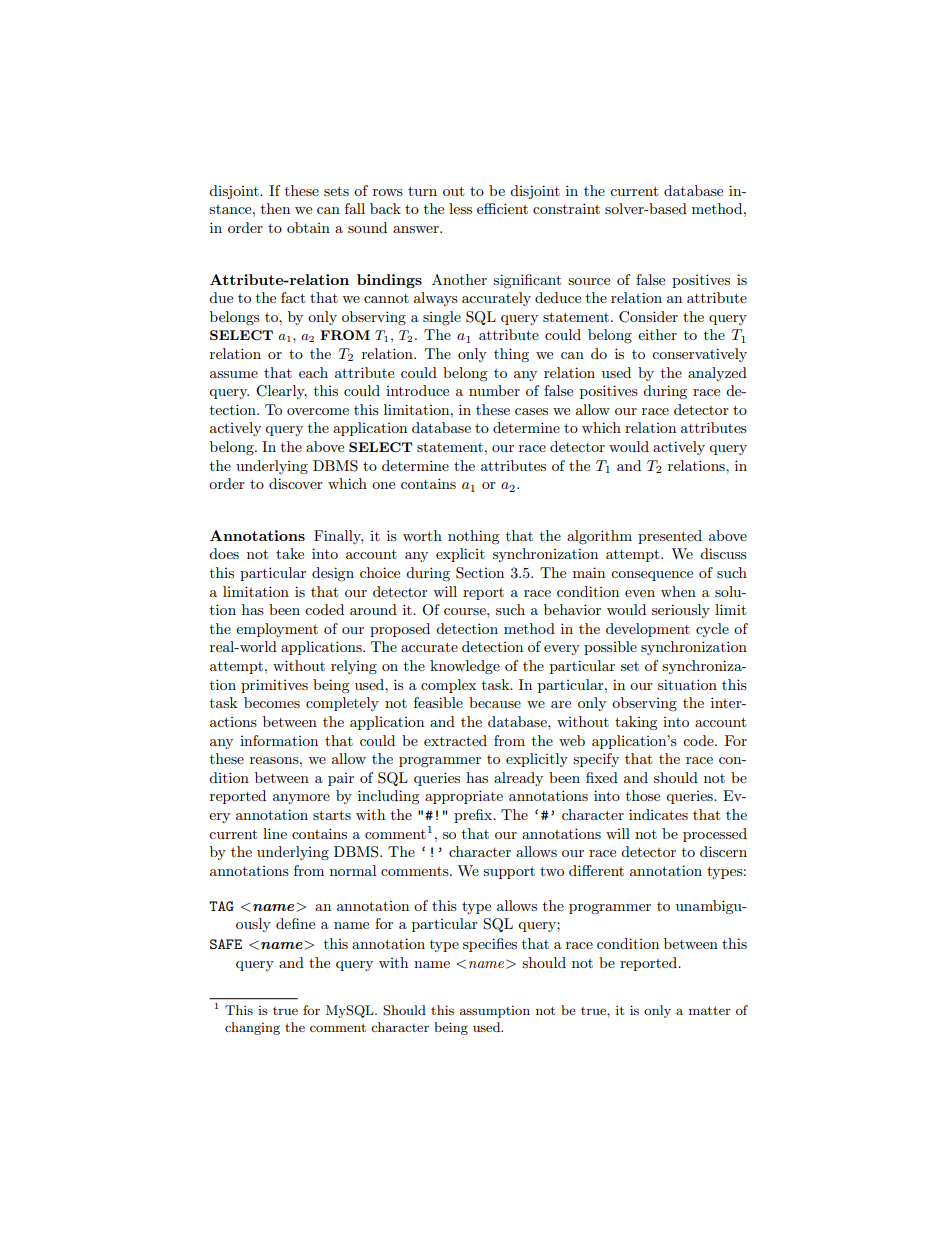 The width and height of the screenshot is (952, 1233). I want to click on changing, so click(252, 1028).
